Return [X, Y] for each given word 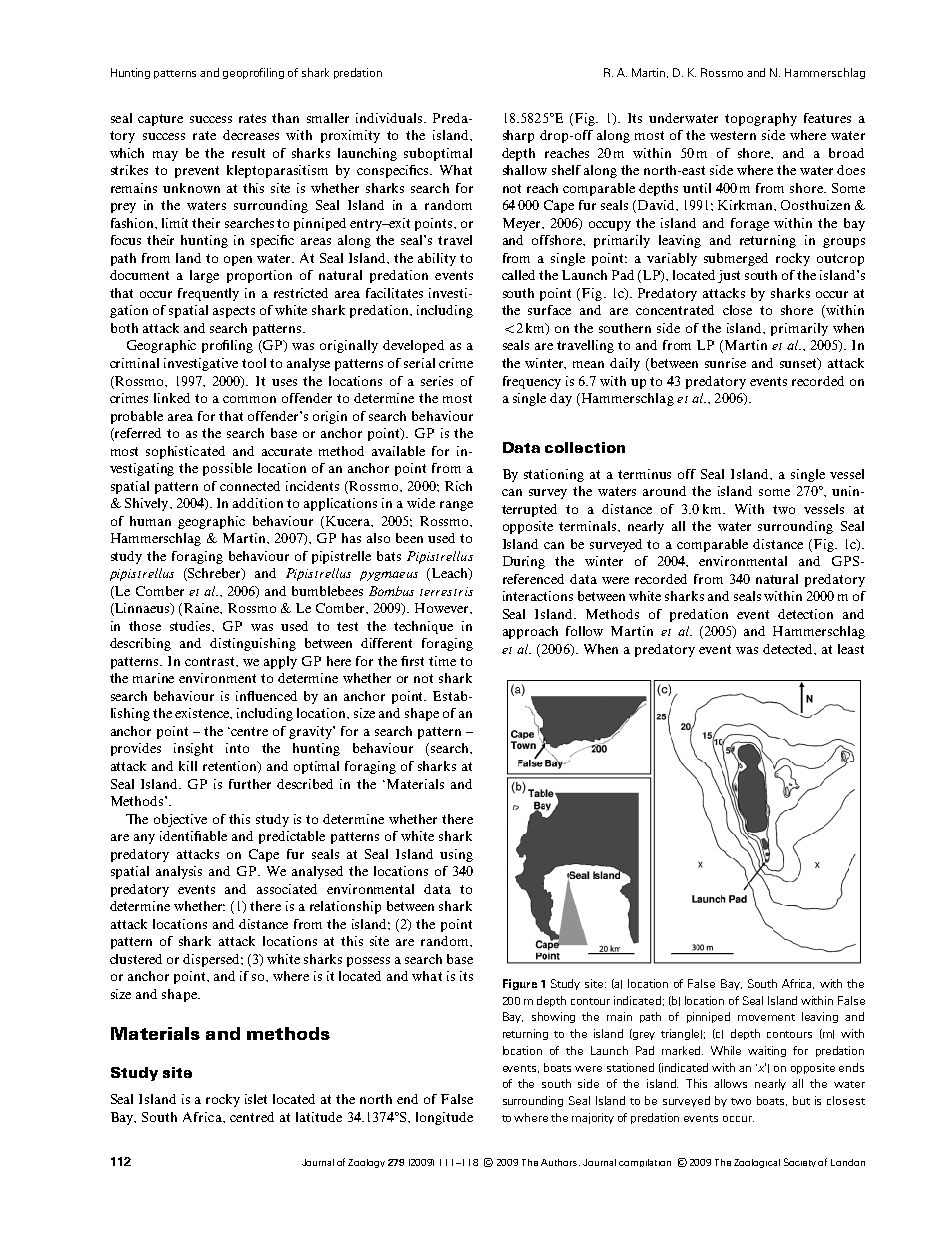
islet [256, 1099]
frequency [532, 382]
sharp [518, 136]
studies [192, 626]
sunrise [725, 363]
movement [766, 1017]
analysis [179, 872]
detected [789, 649]
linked [172, 398]
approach [530, 632]
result [248, 153]
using [456, 855]
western [733, 135]
